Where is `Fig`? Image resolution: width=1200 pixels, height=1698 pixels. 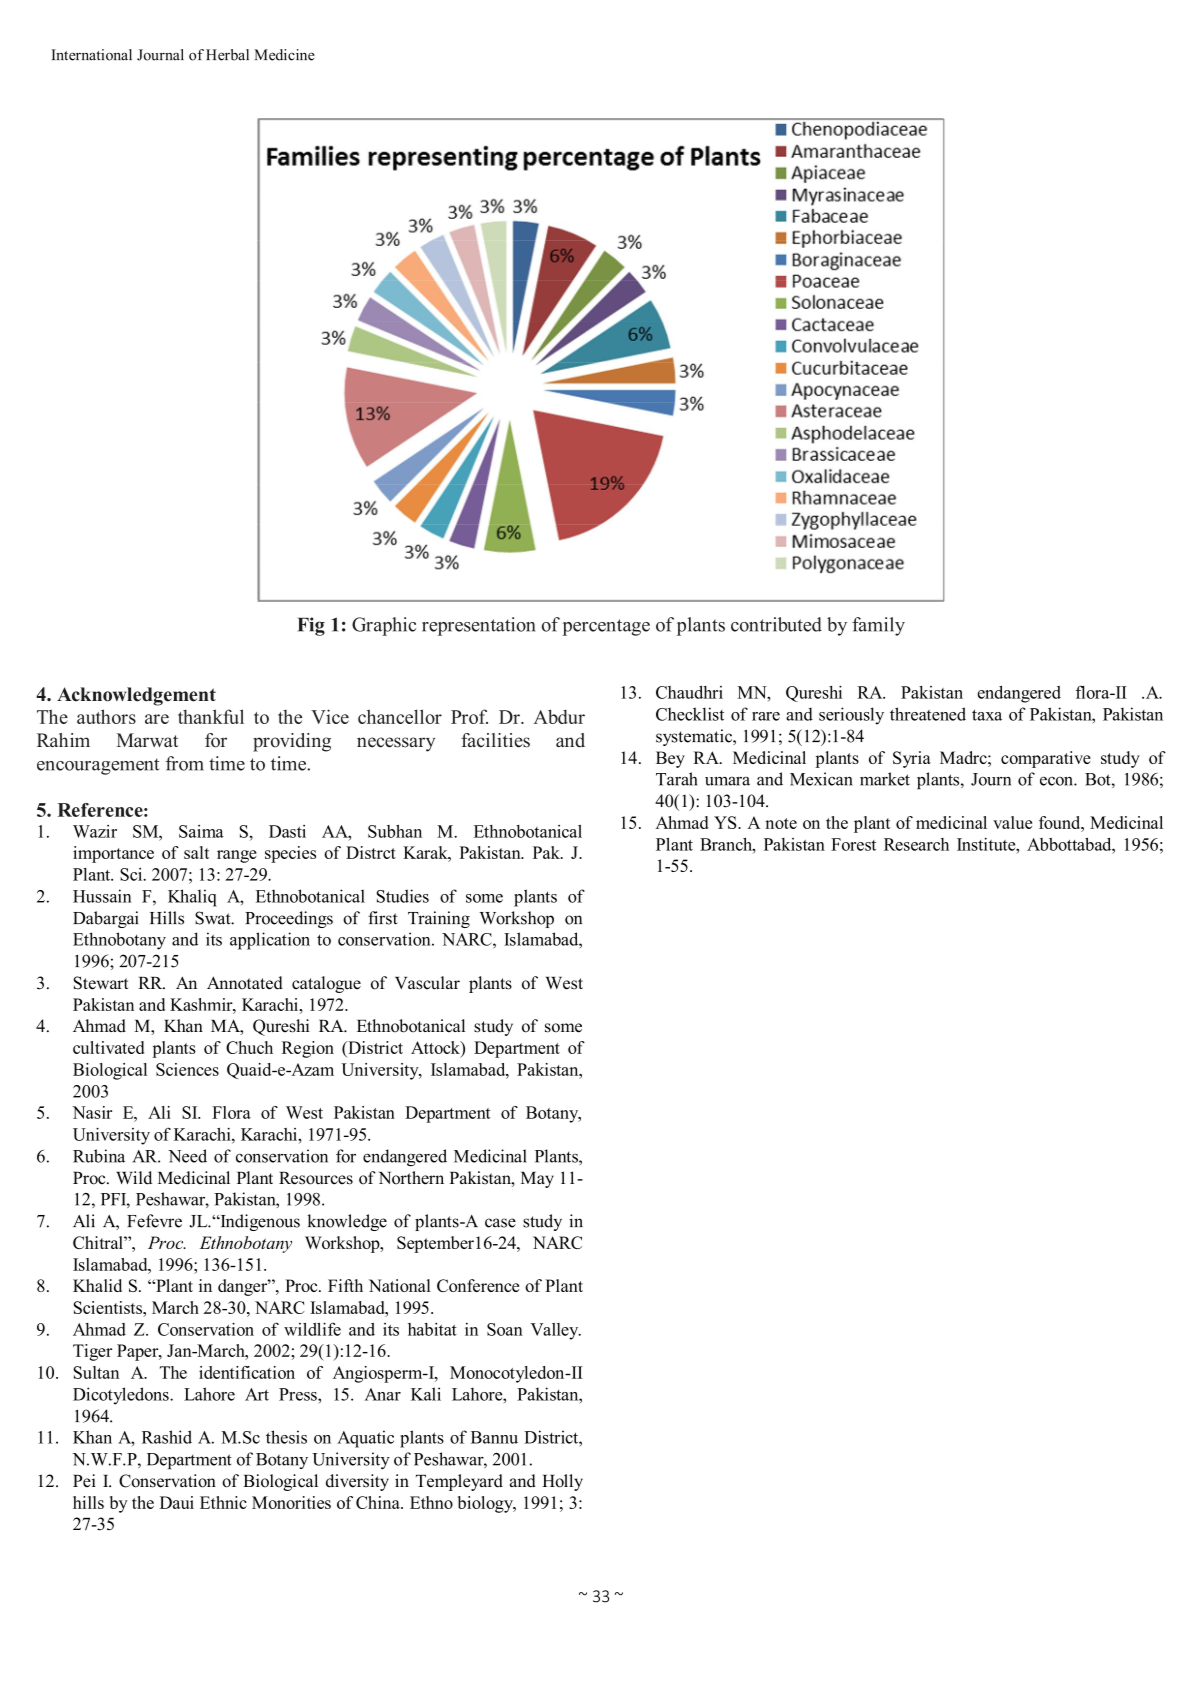
Fig is located at coordinates (311, 626).
